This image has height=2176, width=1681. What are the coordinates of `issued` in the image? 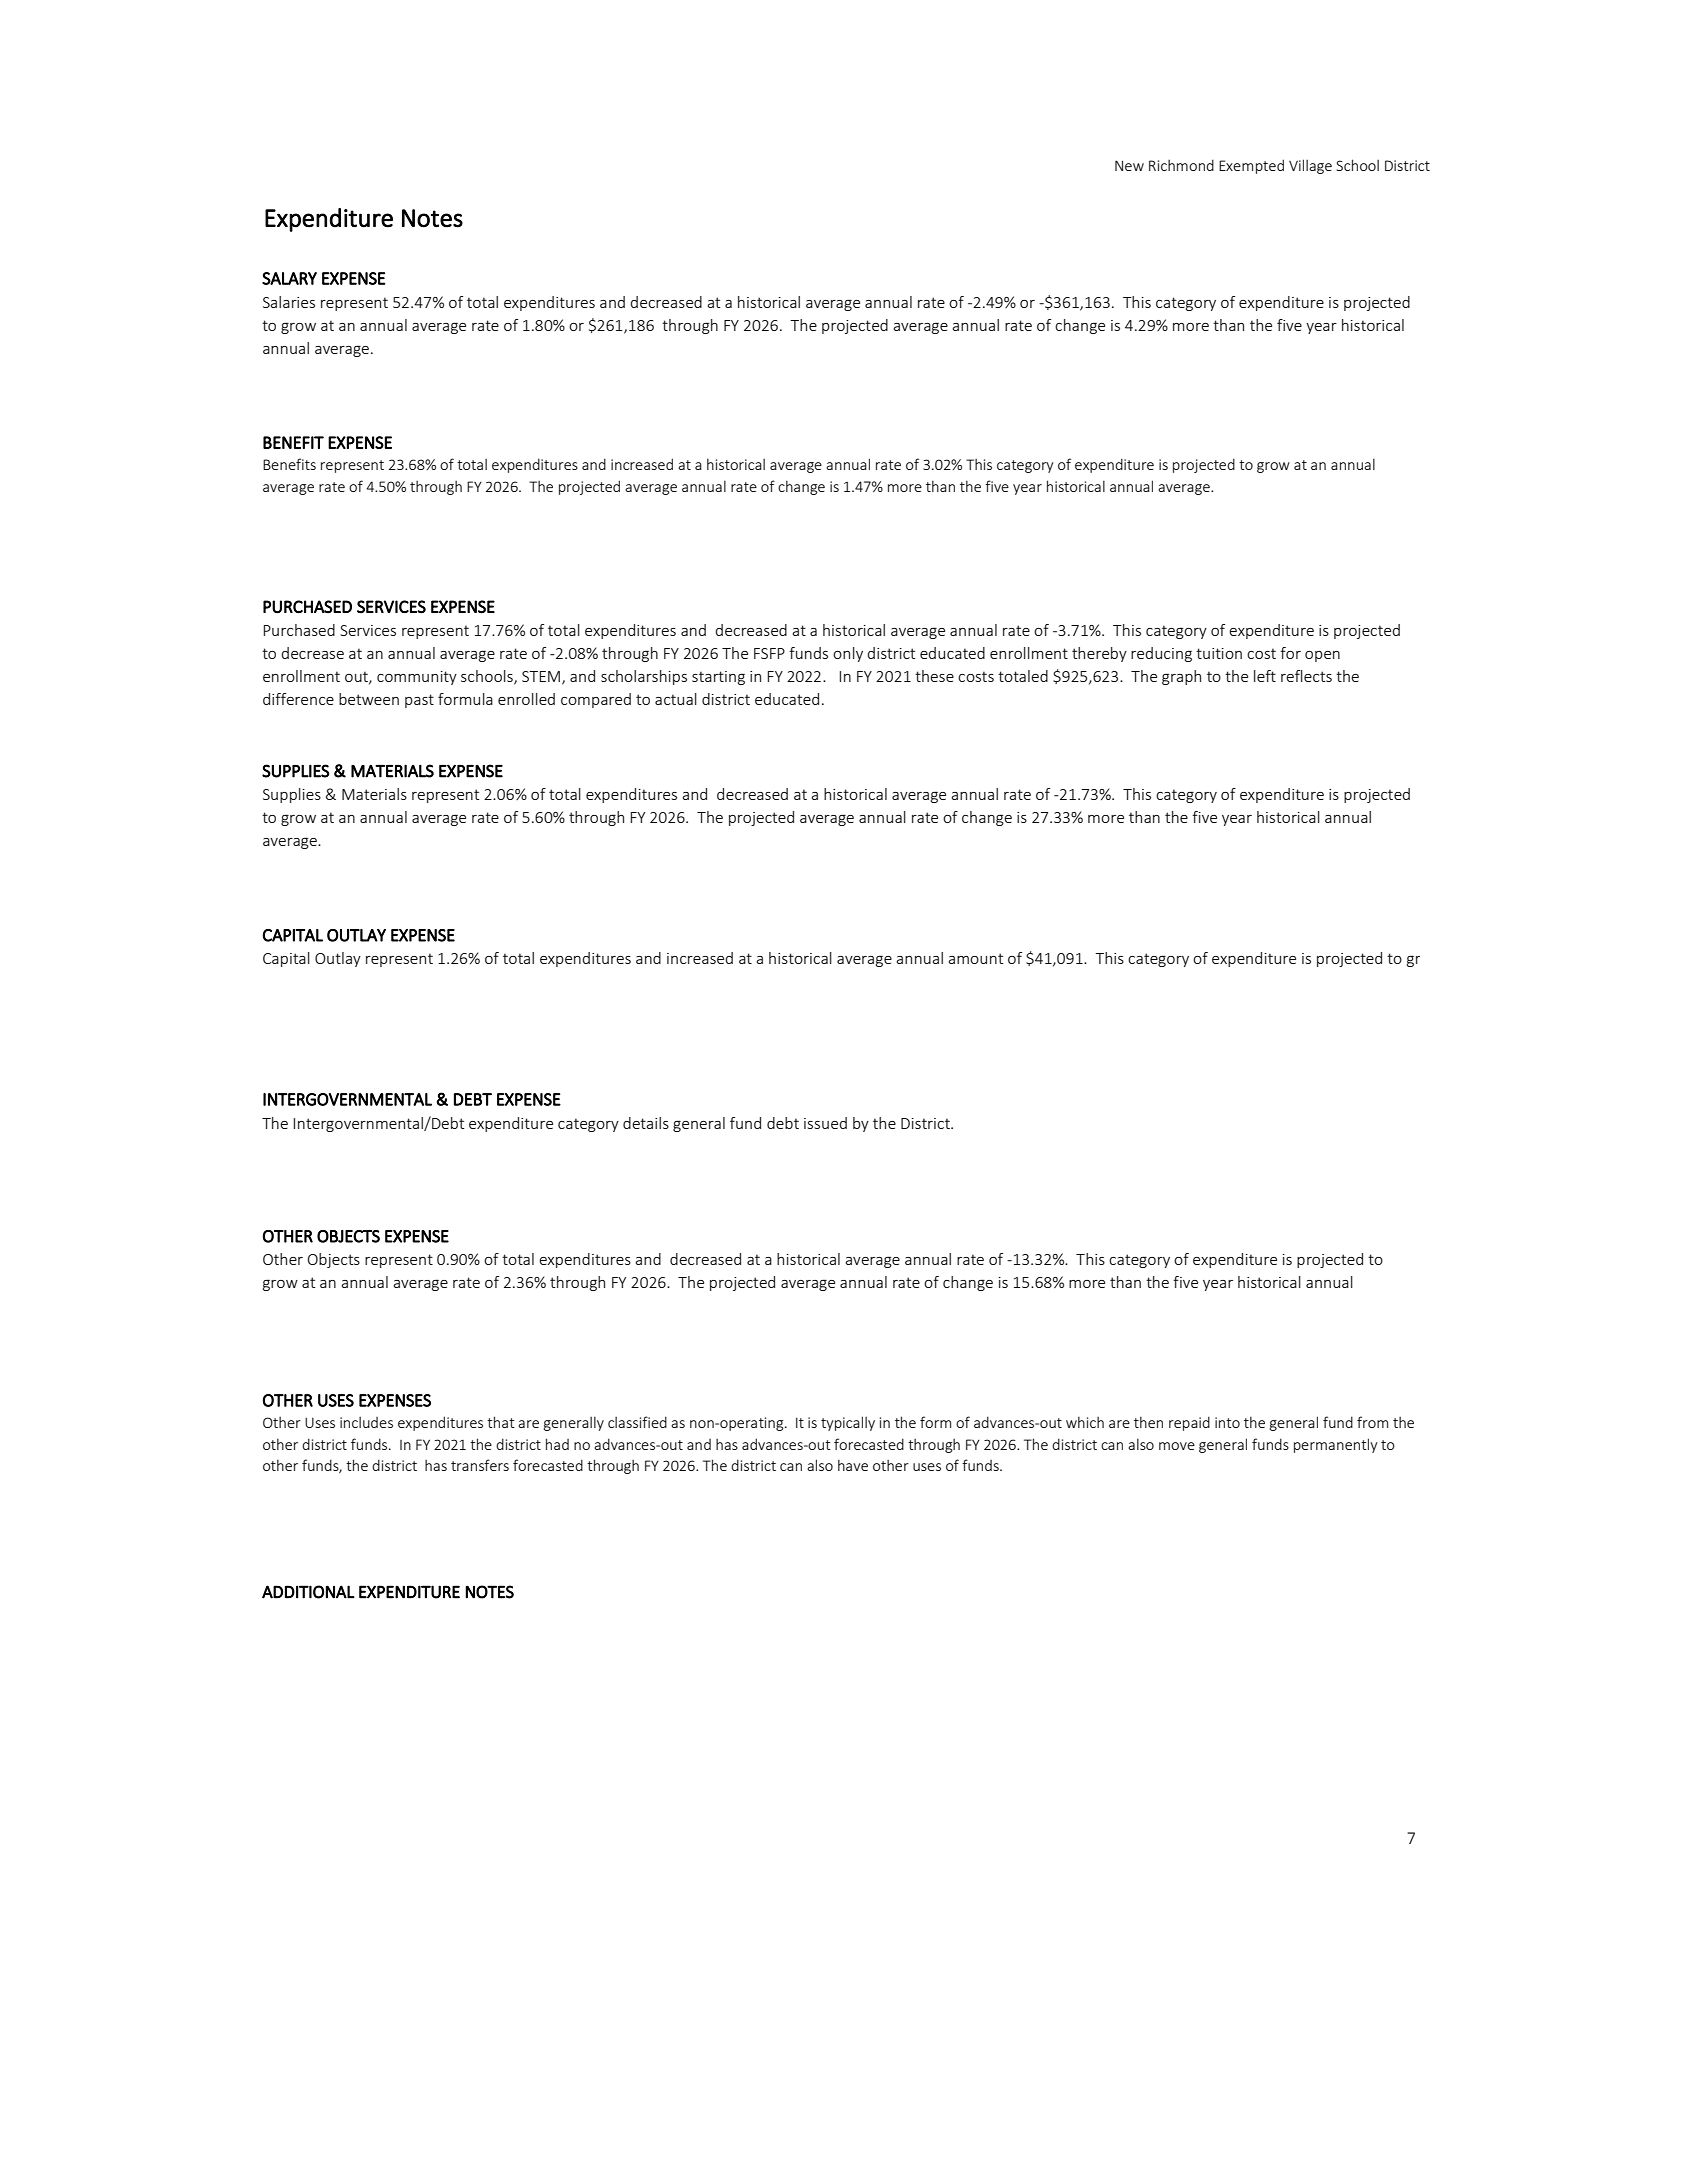 It's located at (825, 1123).
